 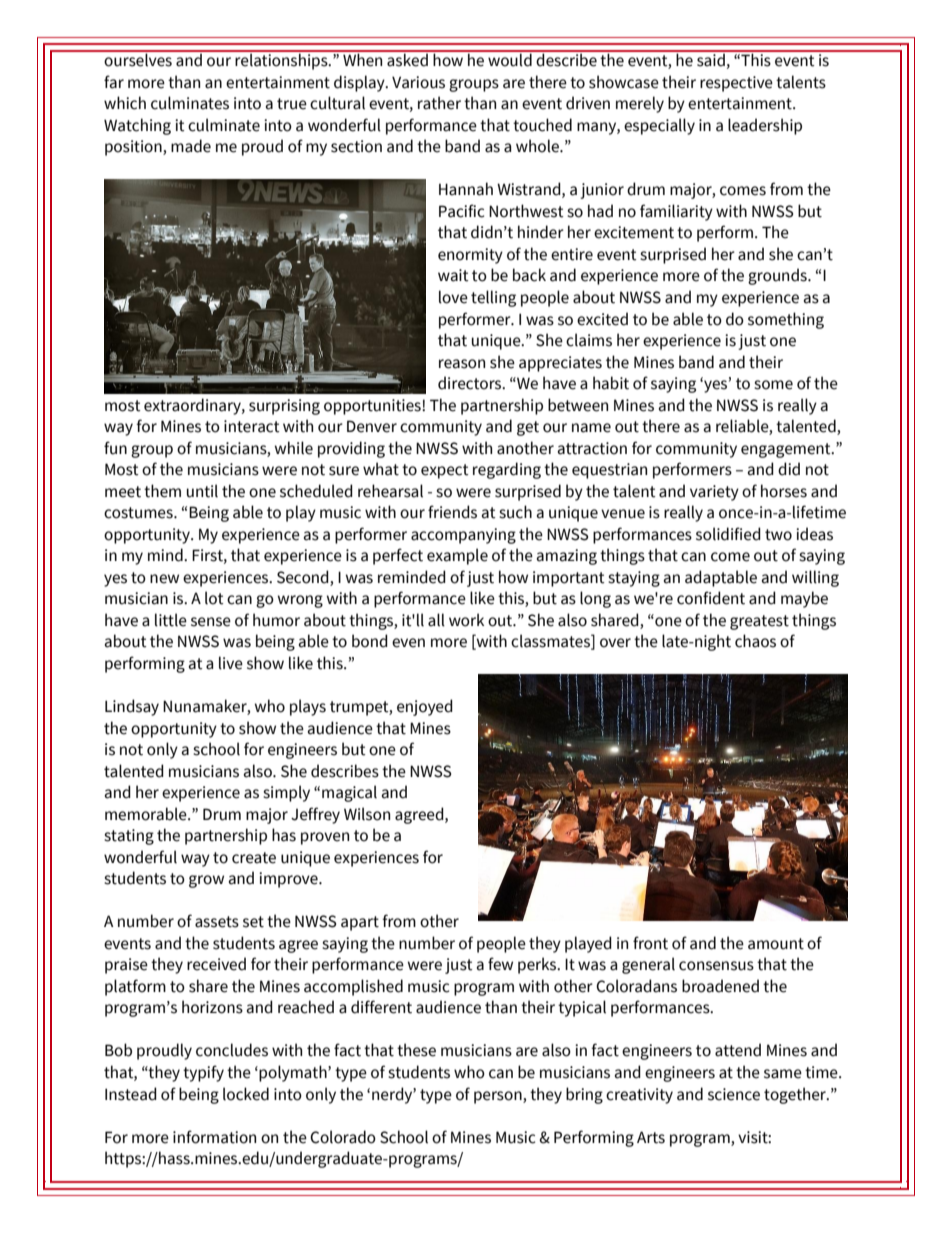 What do you see at coordinates (191, 146) in the page?
I see `made` at bounding box center [191, 146].
